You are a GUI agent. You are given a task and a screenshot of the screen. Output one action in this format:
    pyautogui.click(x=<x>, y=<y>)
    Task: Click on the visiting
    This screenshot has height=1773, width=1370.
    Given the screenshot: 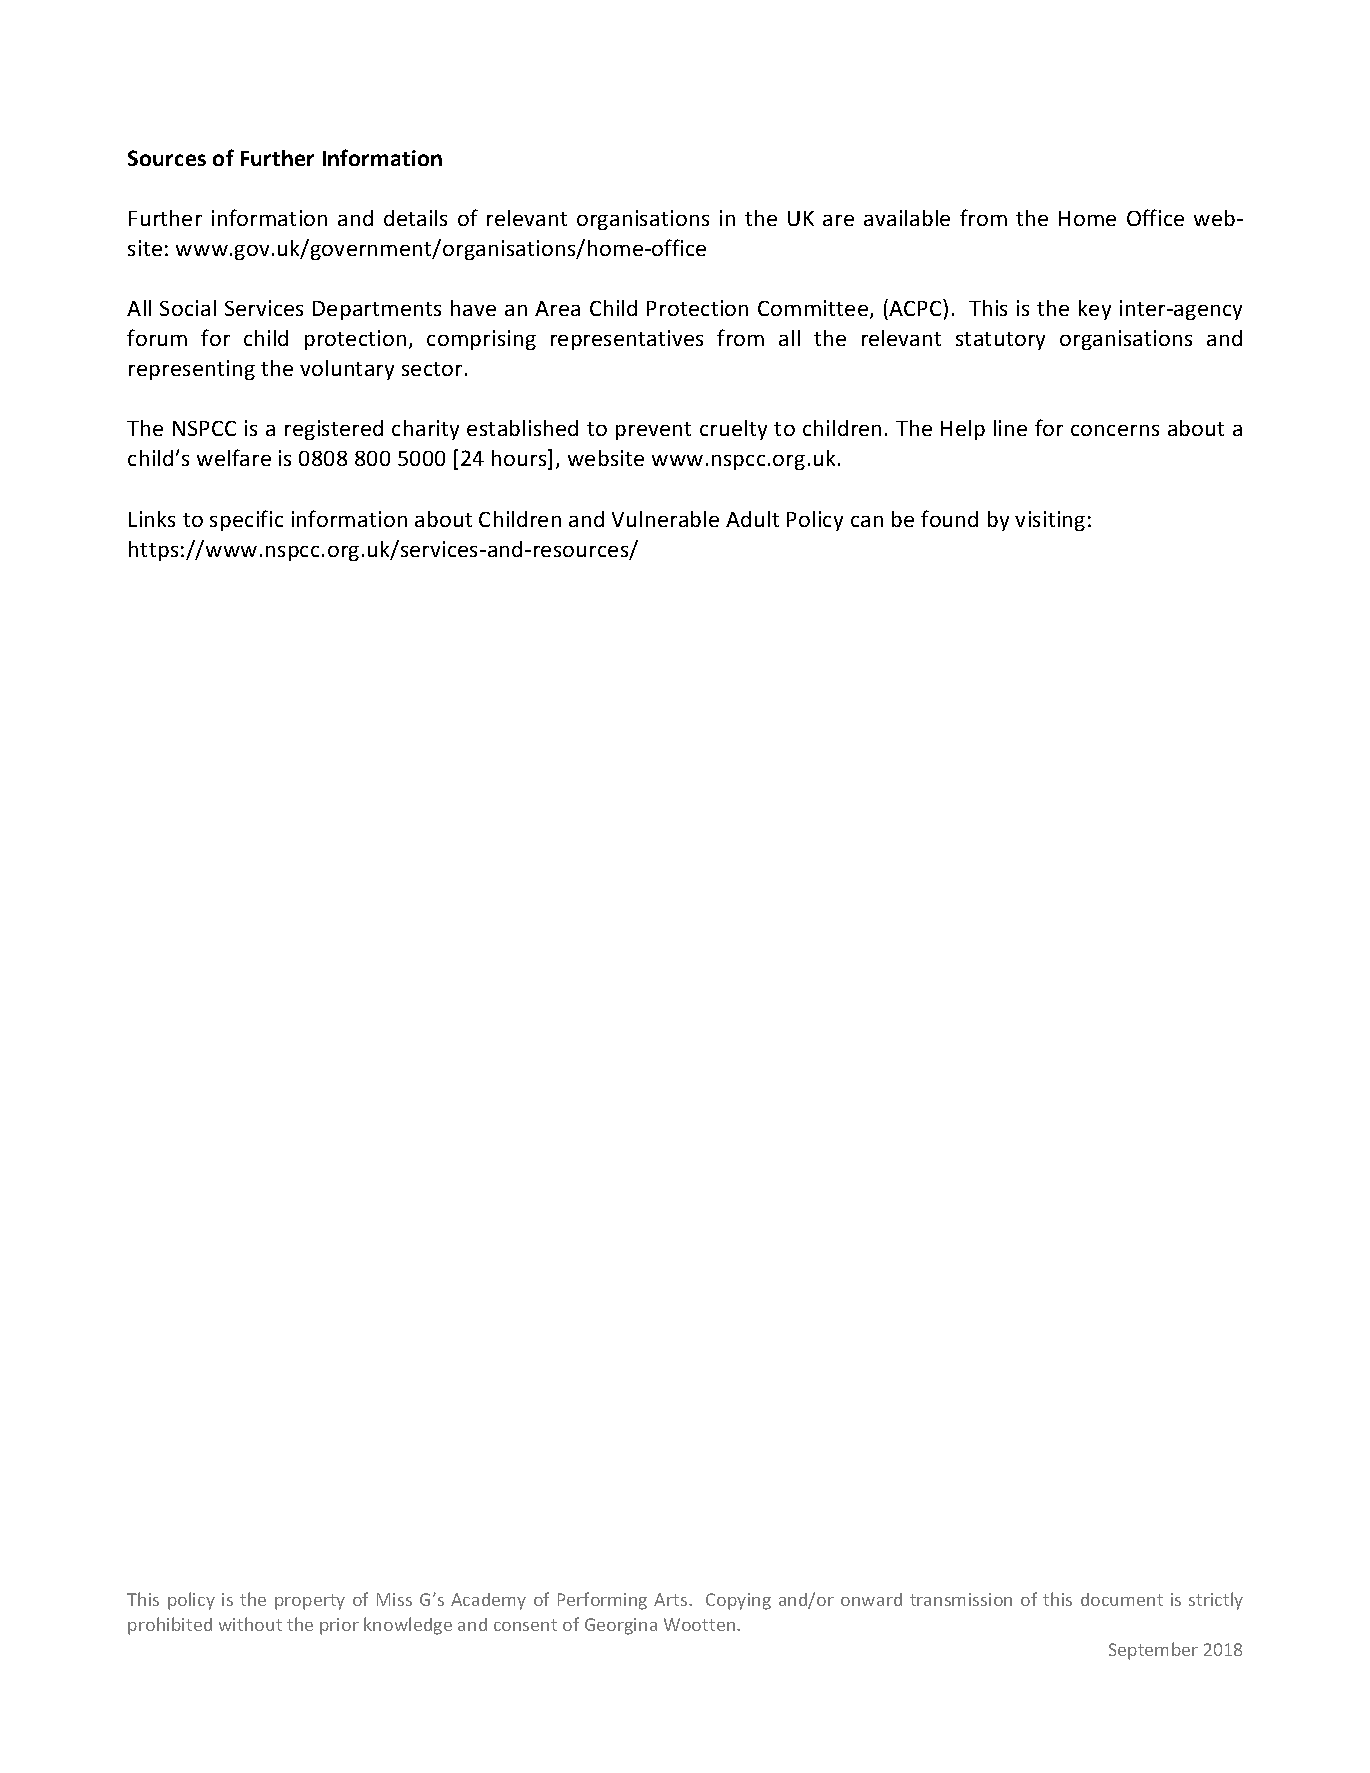 What is the action you would take?
    pyautogui.click(x=1050, y=521)
